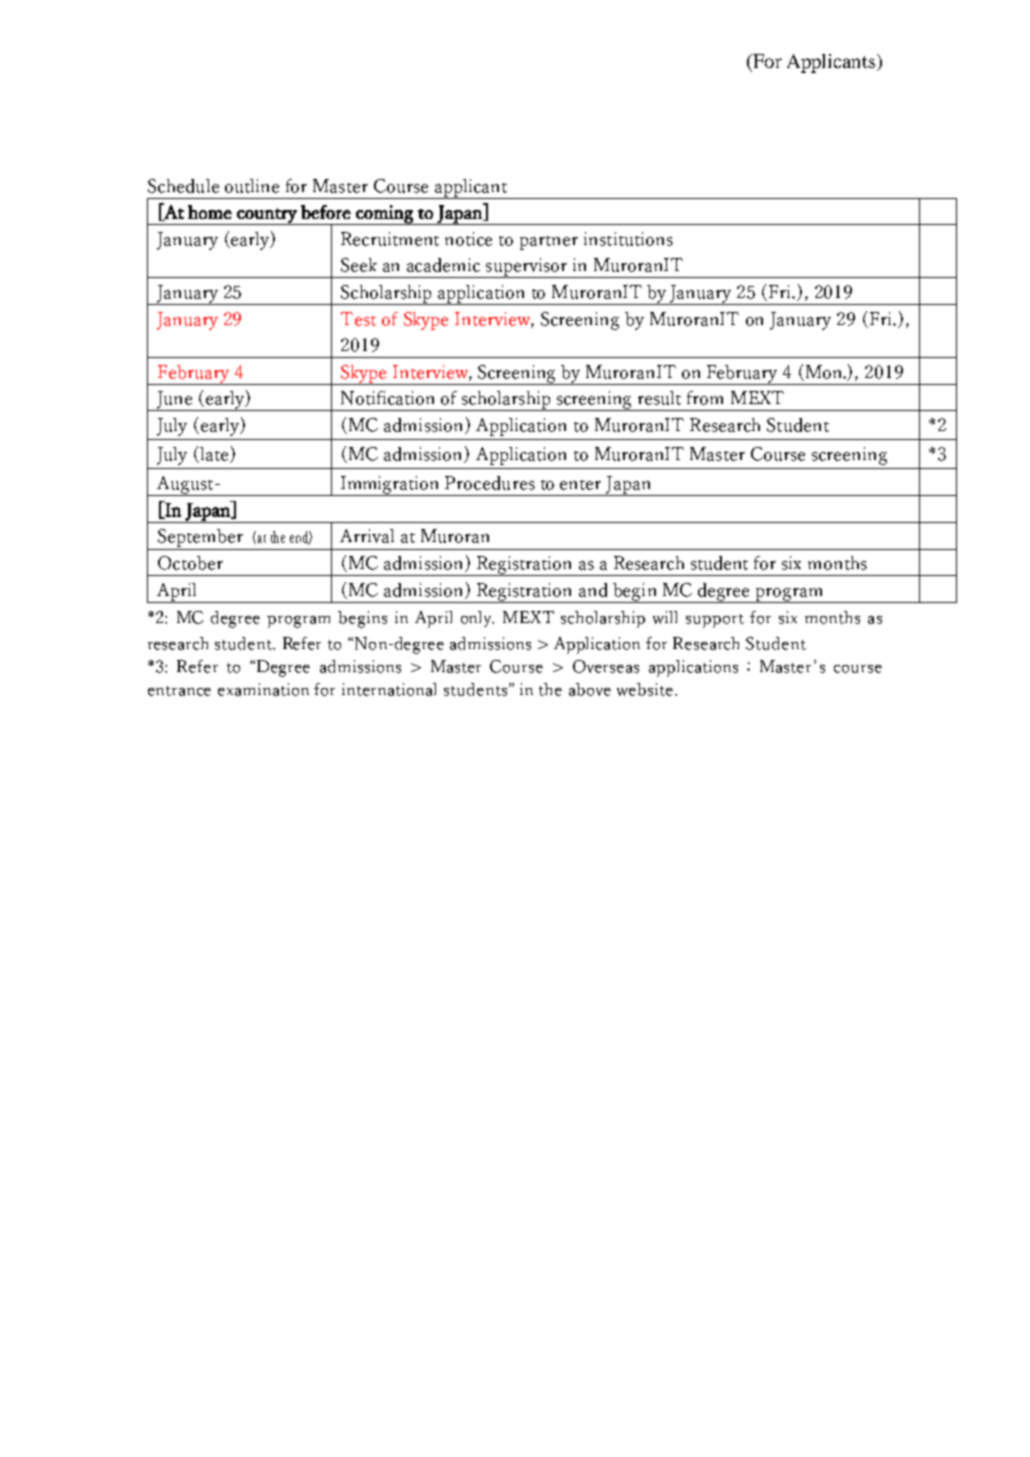 The image size is (1030, 1457). I want to click on examination, so click(263, 689).
